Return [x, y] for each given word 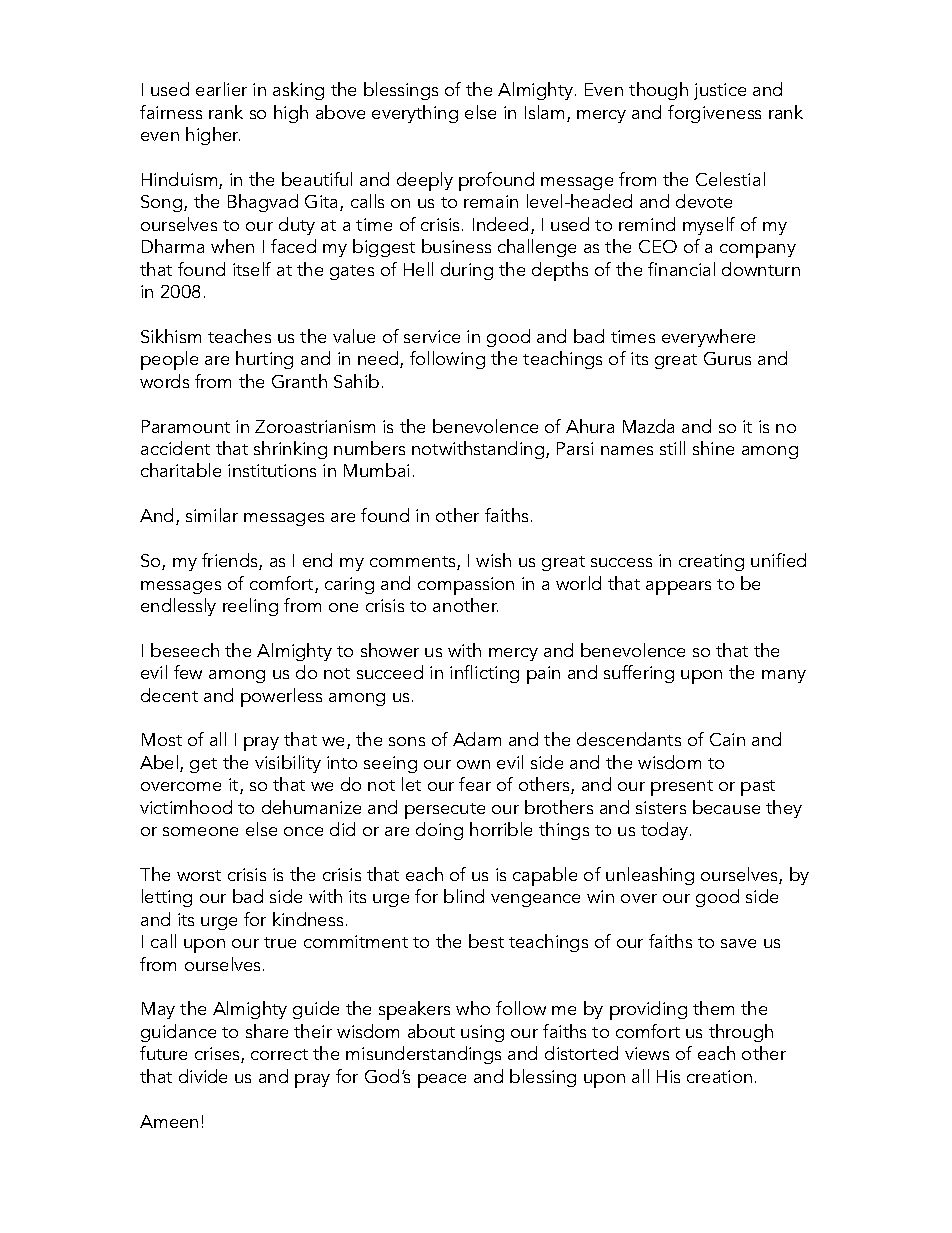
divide [203, 1076]
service [432, 336]
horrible [501, 829]
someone [200, 831]
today [666, 831]
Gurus [727, 358]
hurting [264, 360]
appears [678, 588]
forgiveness [714, 114]
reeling [250, 607]
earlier [221, 89]
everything [415, 114]
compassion [466, 586]
